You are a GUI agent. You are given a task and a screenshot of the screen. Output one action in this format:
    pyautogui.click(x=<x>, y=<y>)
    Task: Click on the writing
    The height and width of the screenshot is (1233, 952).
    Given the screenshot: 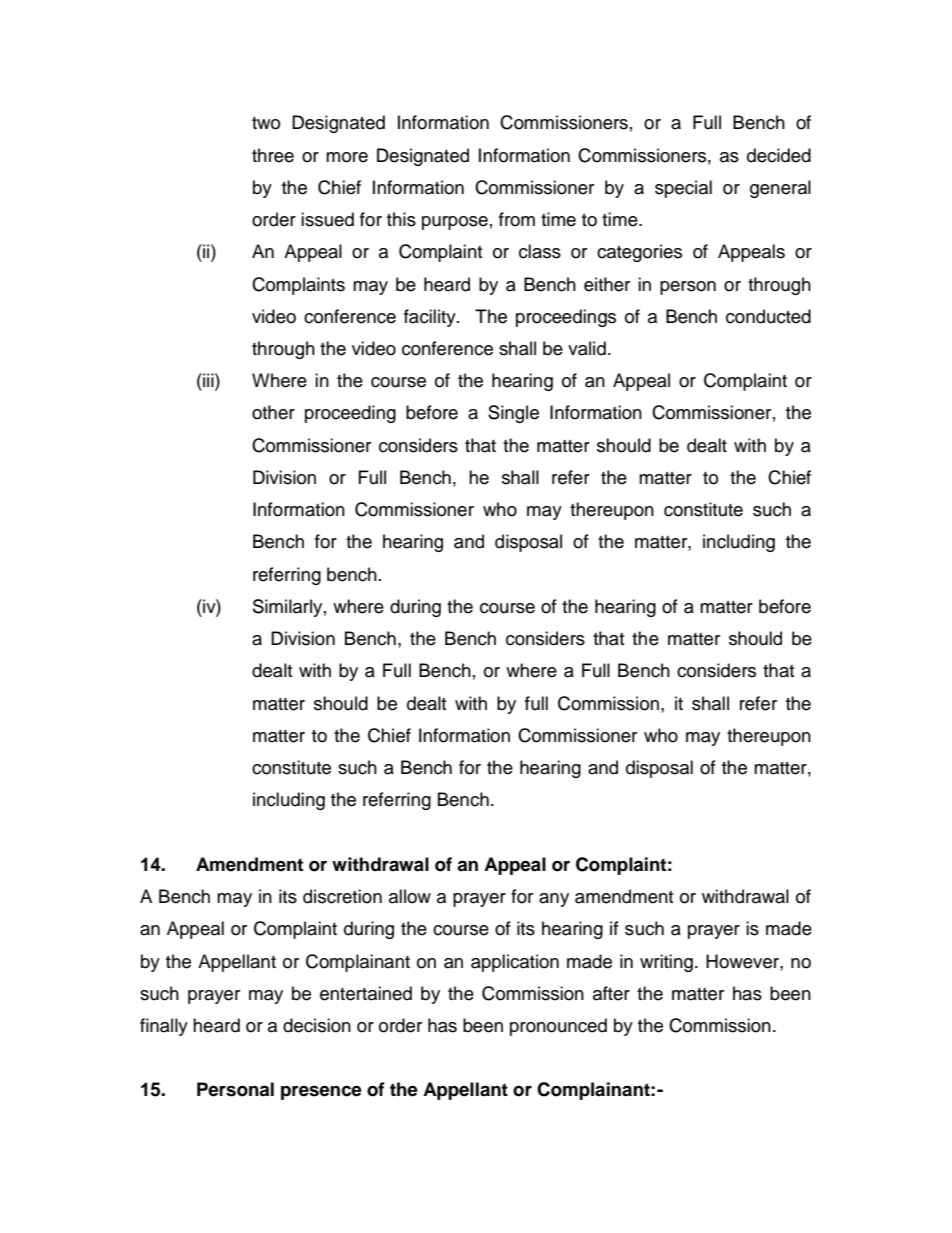 What is the action you would take?
    pyautogui.click(x=666, y=963)
